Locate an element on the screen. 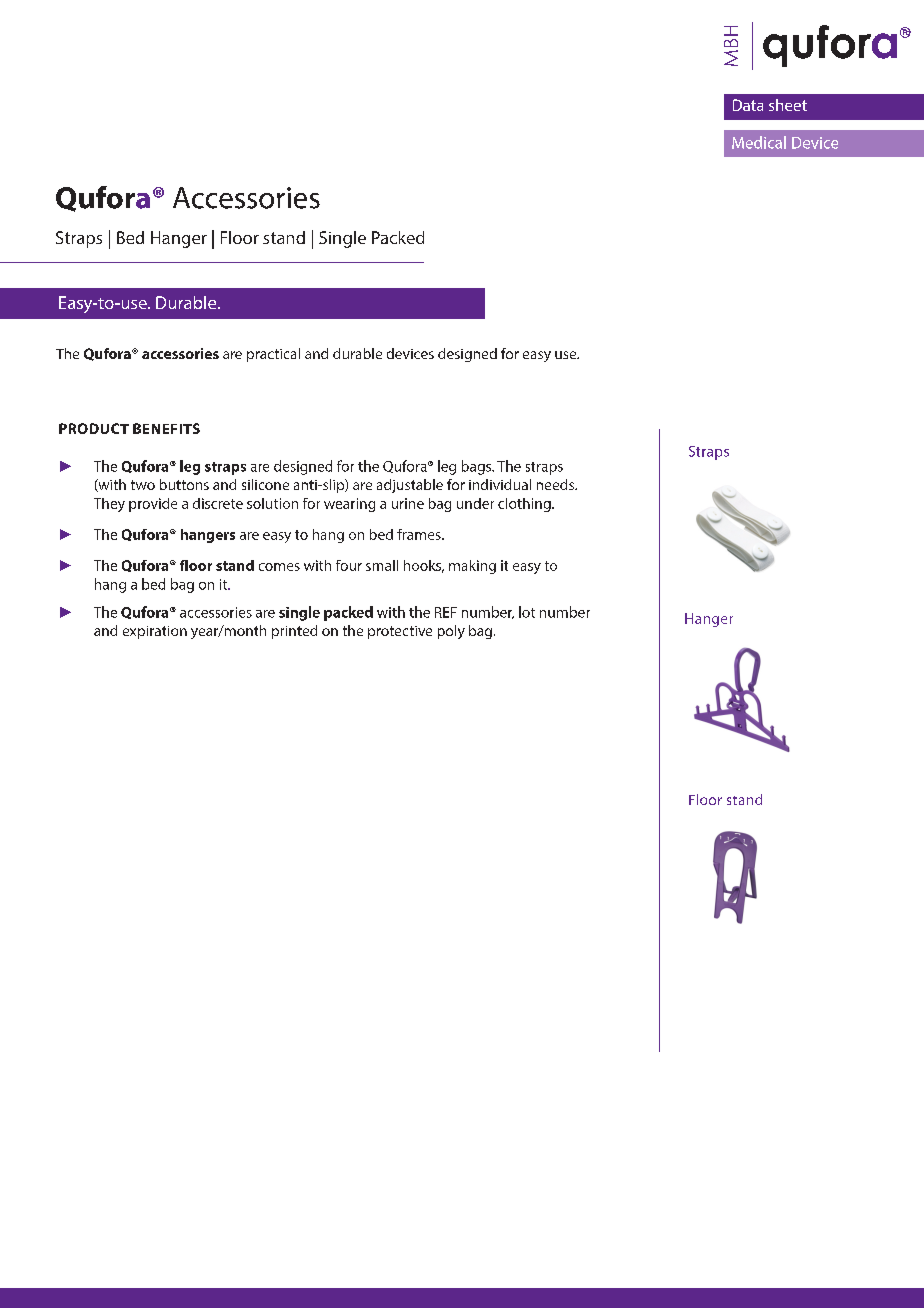  urine is located at coordinates (408, 503).
